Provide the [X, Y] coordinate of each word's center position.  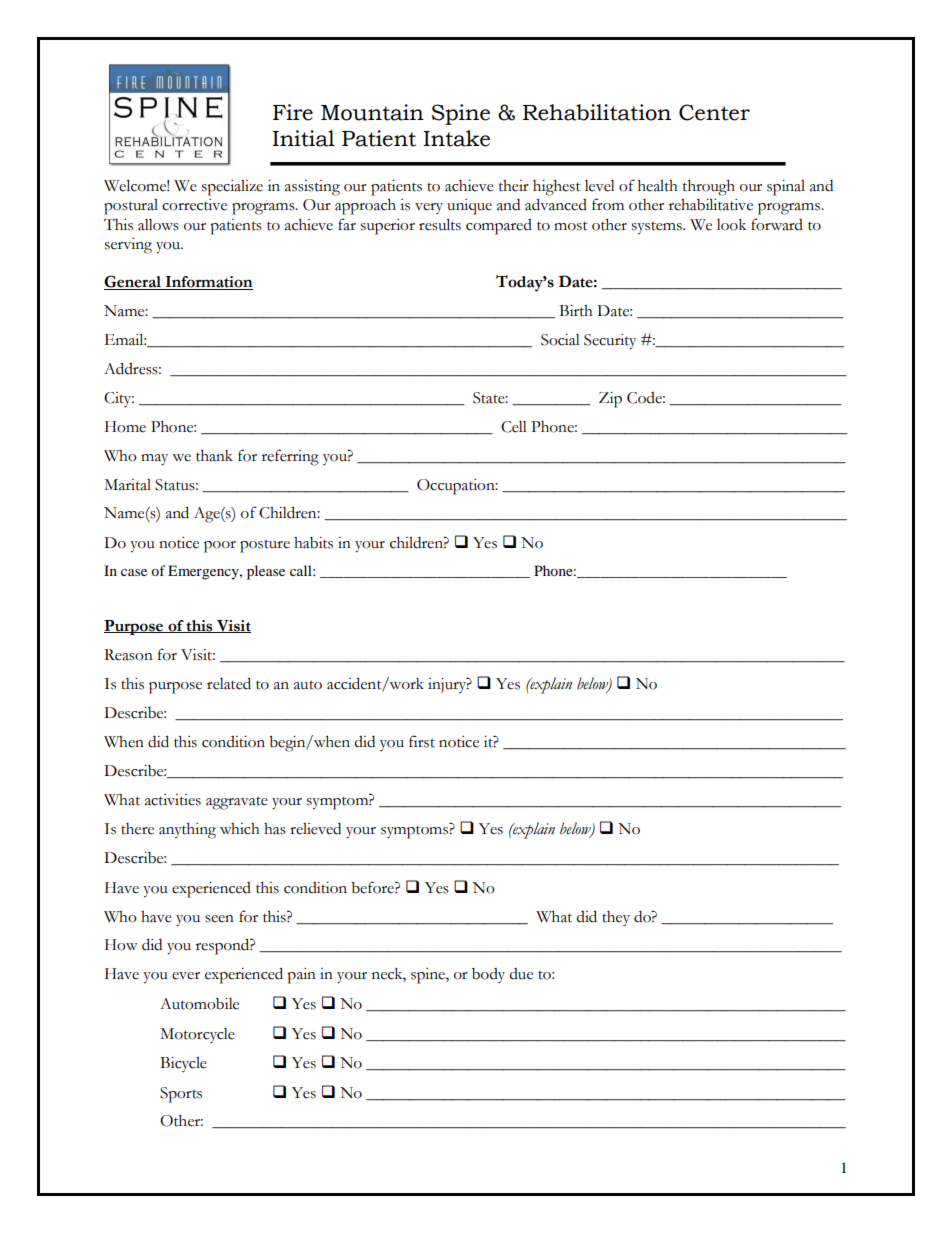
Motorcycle [197, 1035]
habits [313, 543]
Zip [610, 400]
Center [714, 112]
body [488, 975]
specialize [232, 188]
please [266, 572]
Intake [456, 138]
